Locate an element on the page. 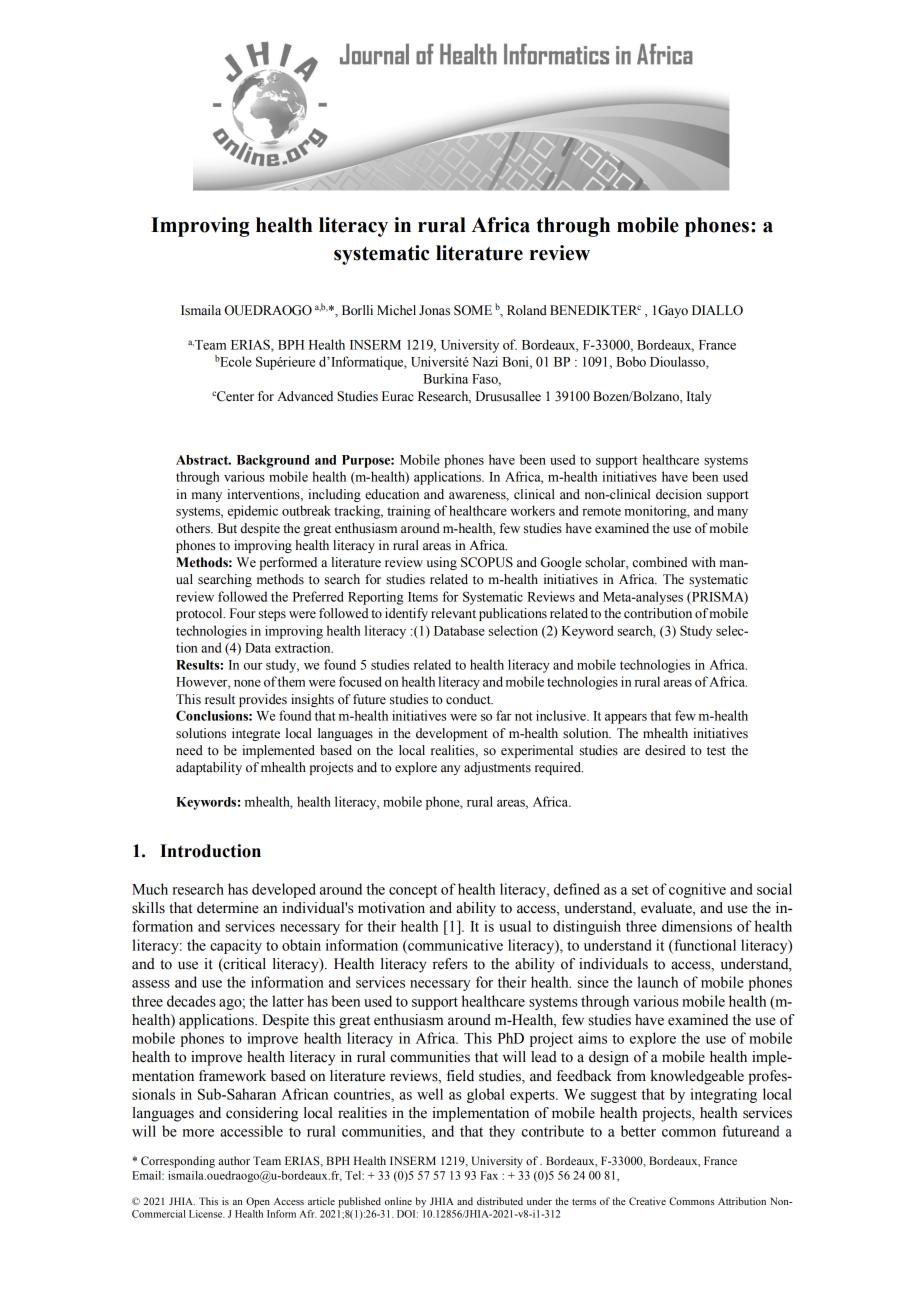  Center is located at coordinates (234, 396).
